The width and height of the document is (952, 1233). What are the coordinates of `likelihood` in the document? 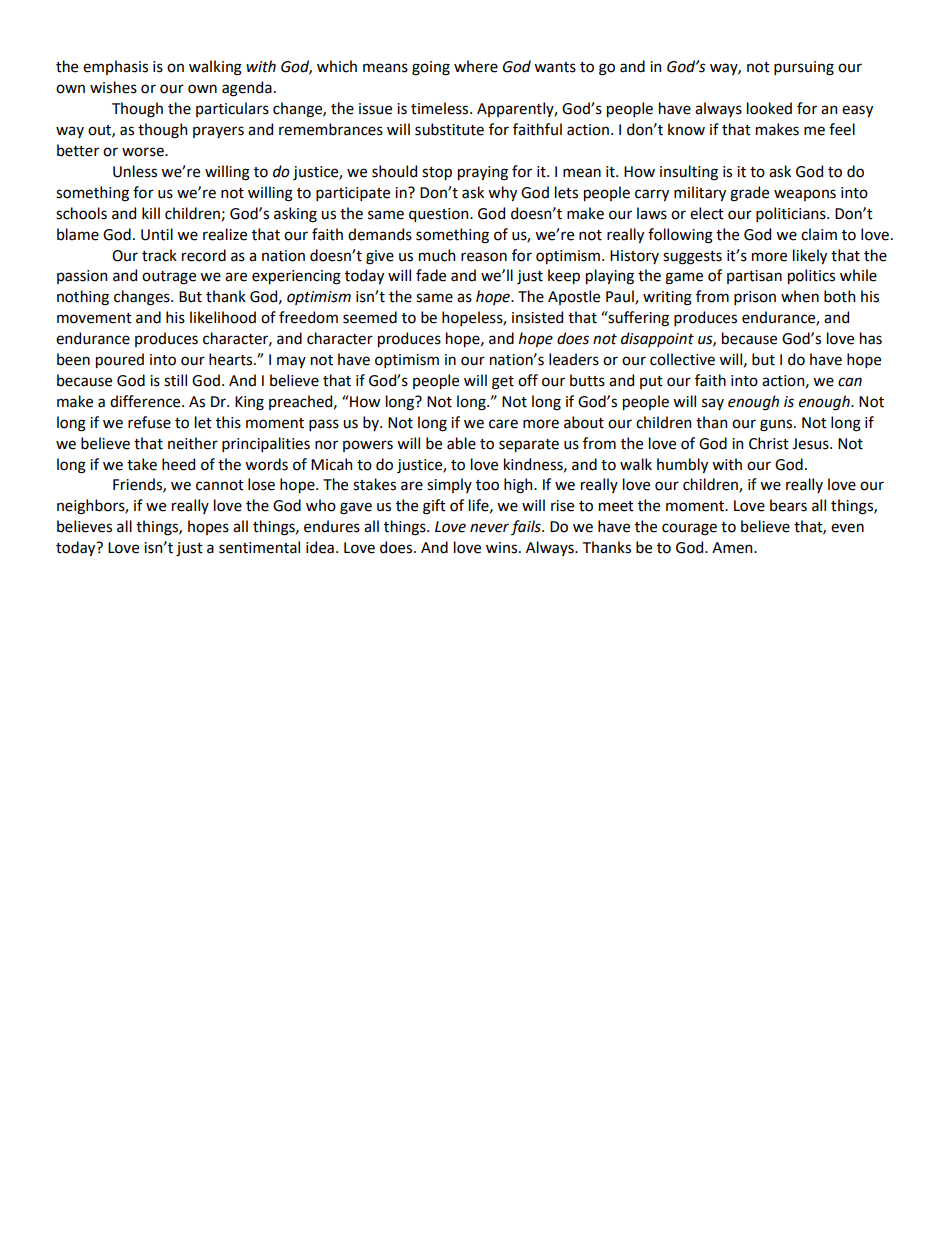 It's located at (223, 317).
